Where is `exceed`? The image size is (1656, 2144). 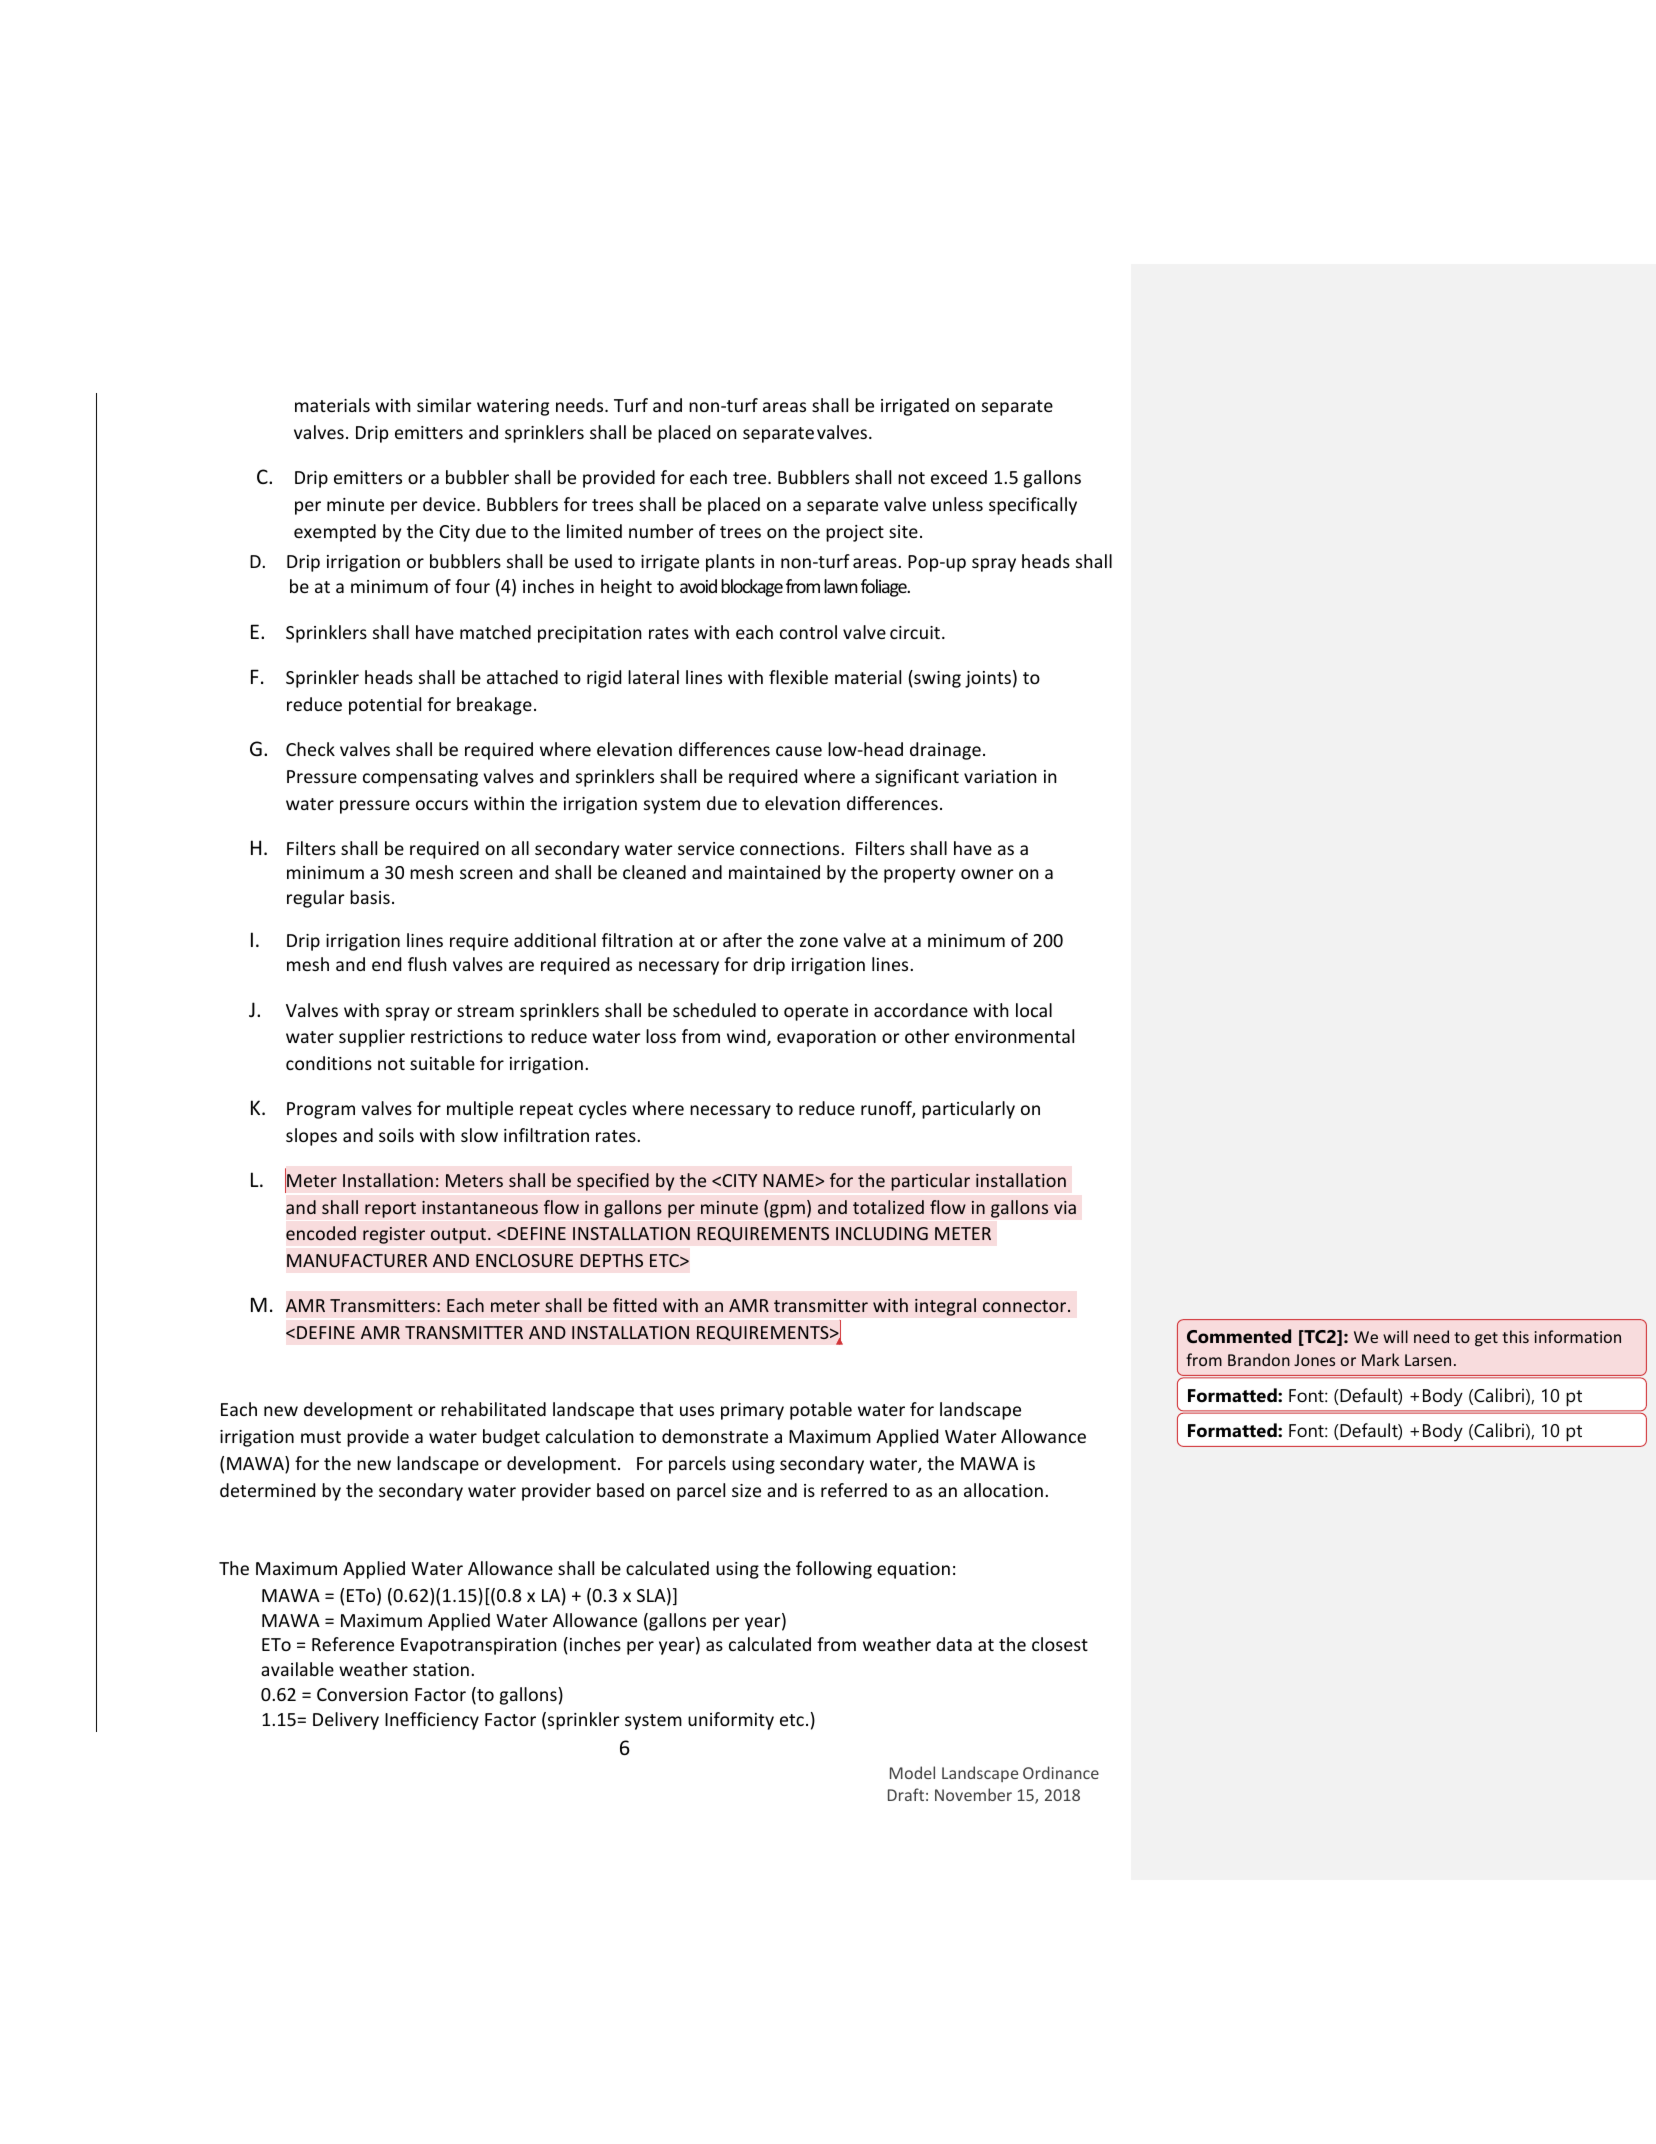
exceed is located at coordinates (959, 477).
